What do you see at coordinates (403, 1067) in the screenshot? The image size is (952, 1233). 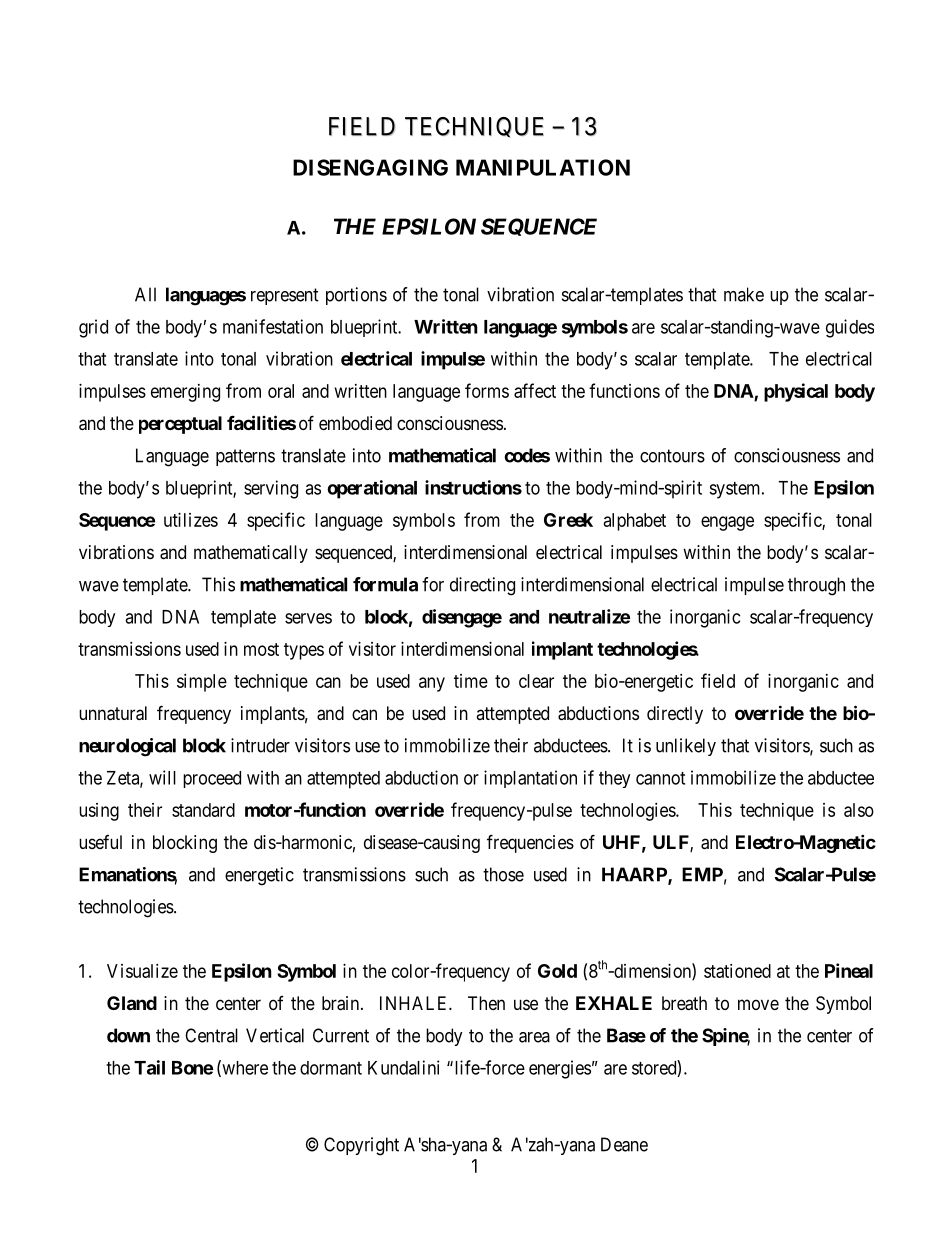 I see `Kundalini` at bounding box center [403, 1067].
